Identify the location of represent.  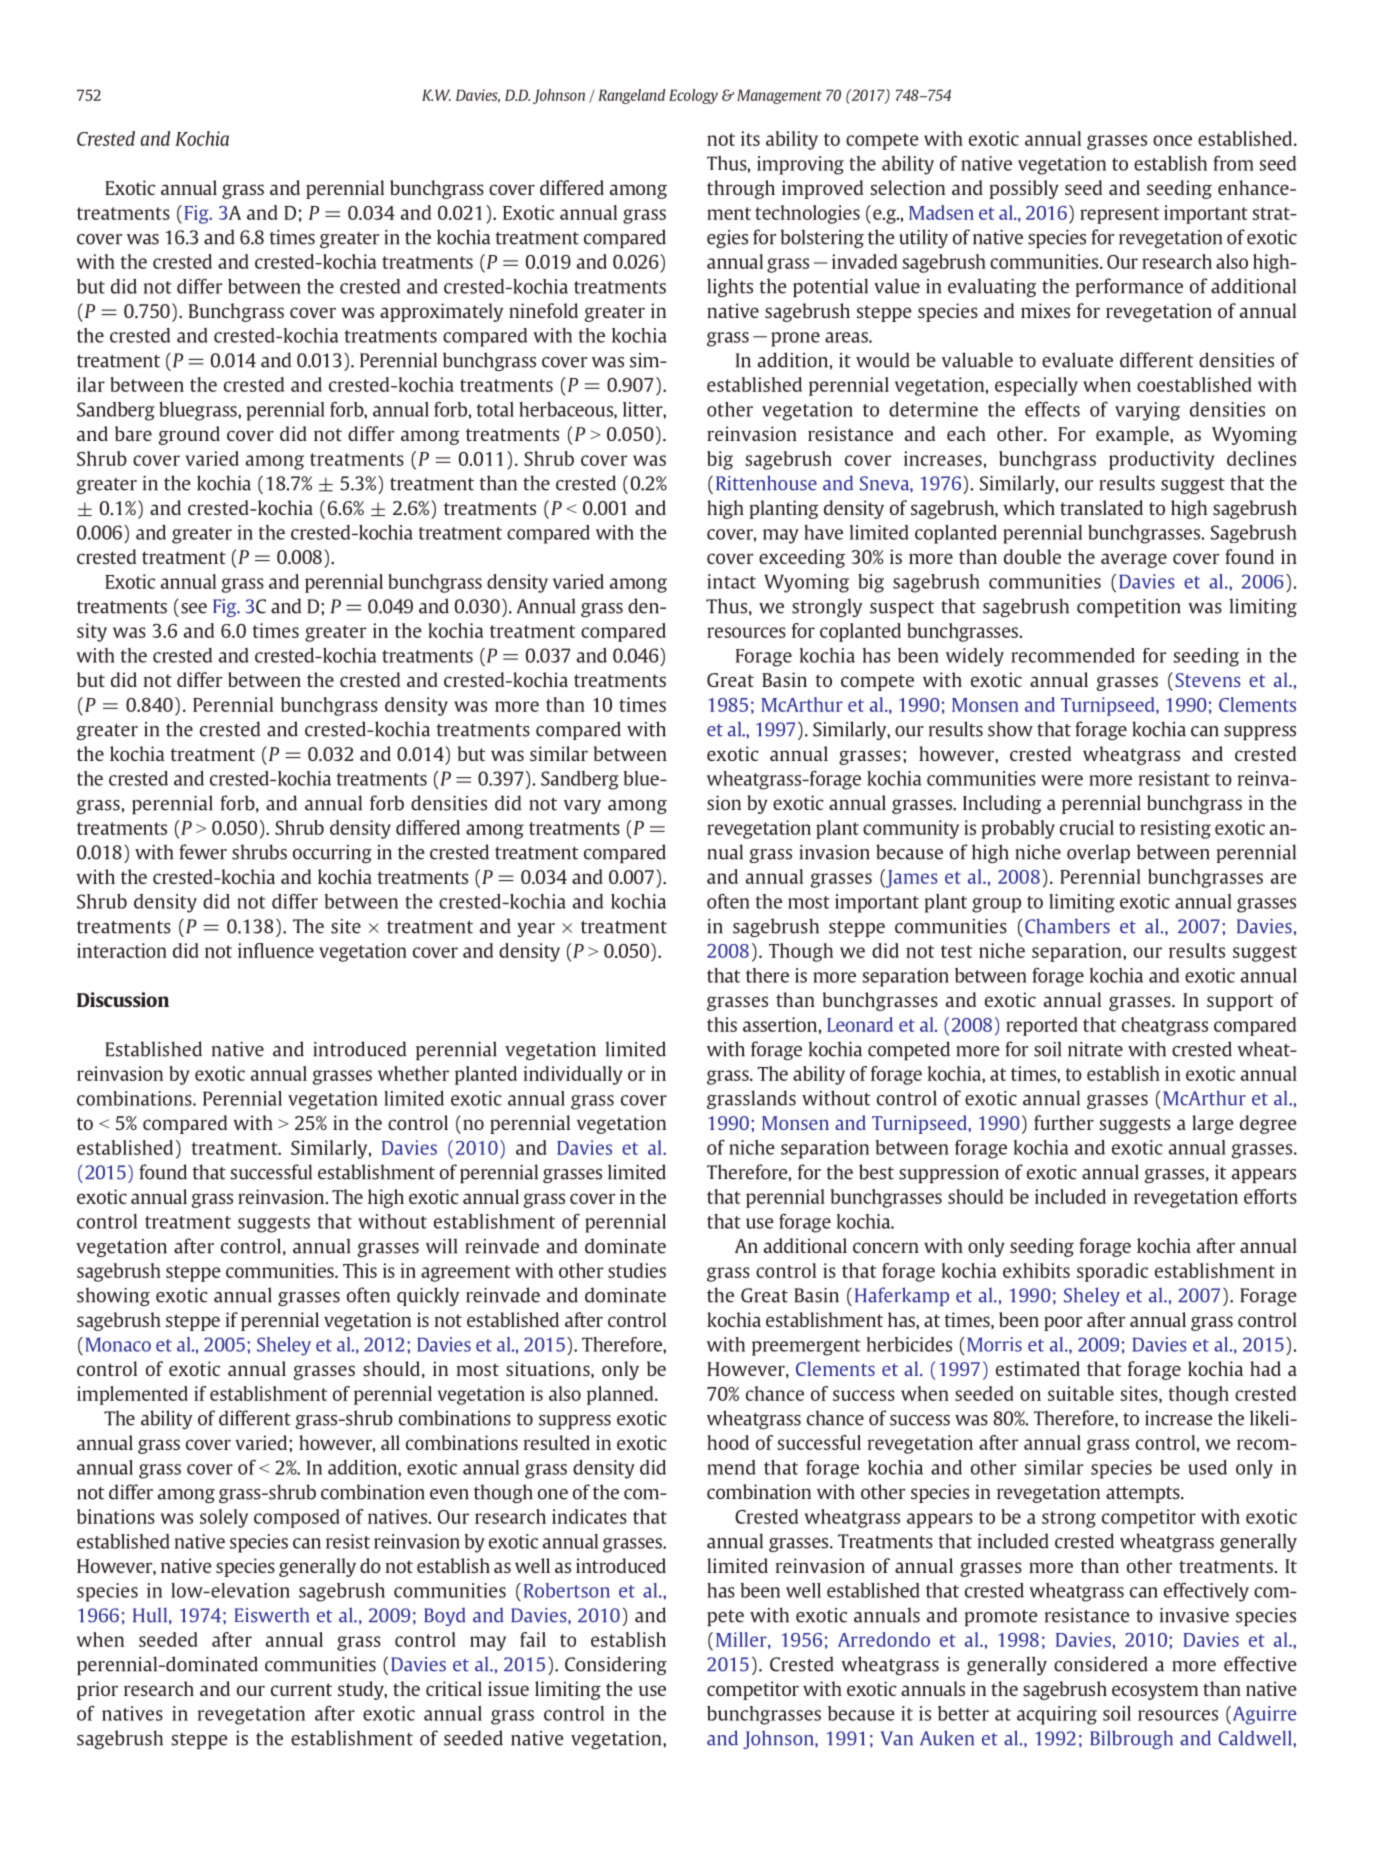
(1120, 215).
